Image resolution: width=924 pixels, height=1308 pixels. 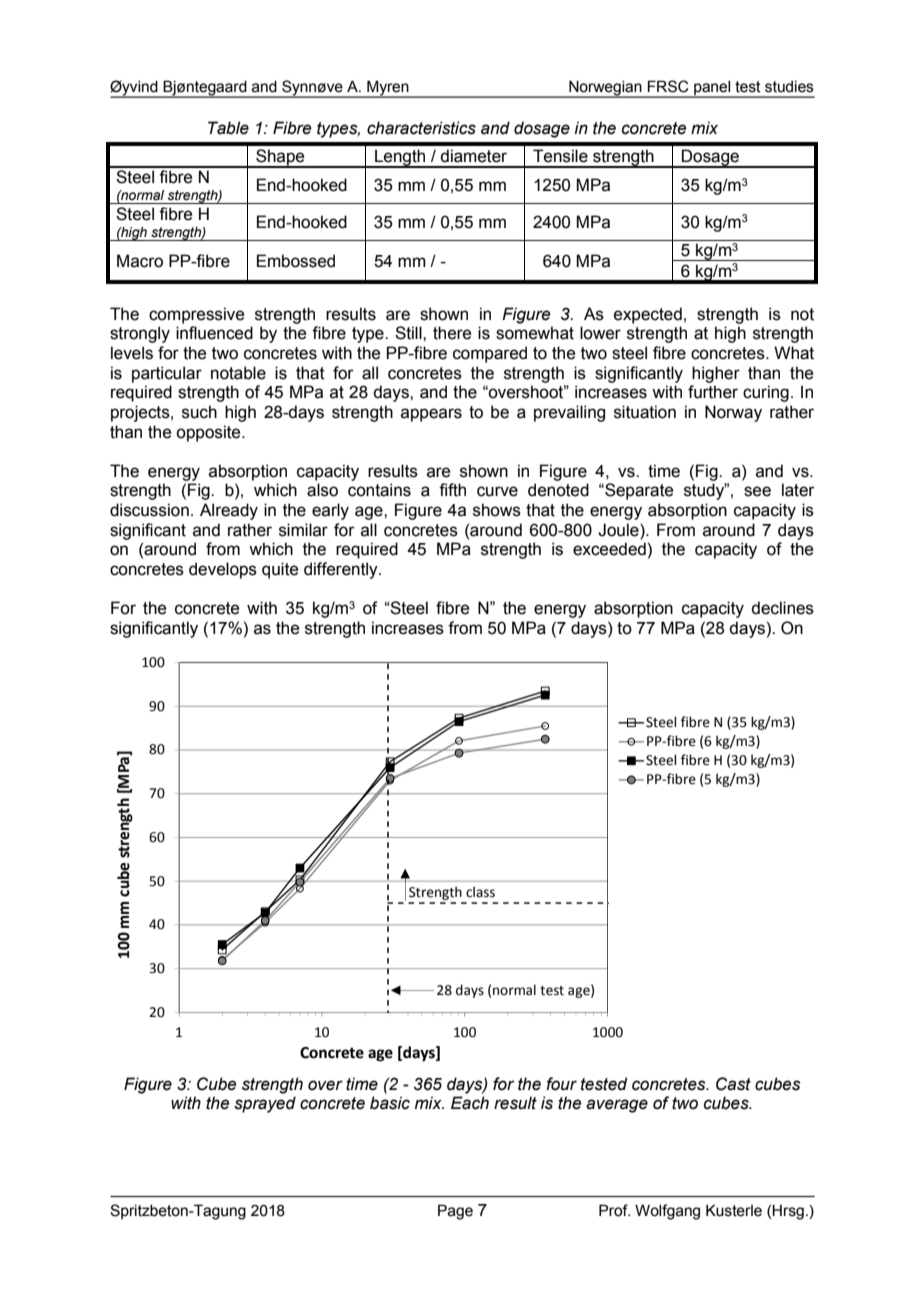 I want to click on influenced, so click(x=214, y=333).
